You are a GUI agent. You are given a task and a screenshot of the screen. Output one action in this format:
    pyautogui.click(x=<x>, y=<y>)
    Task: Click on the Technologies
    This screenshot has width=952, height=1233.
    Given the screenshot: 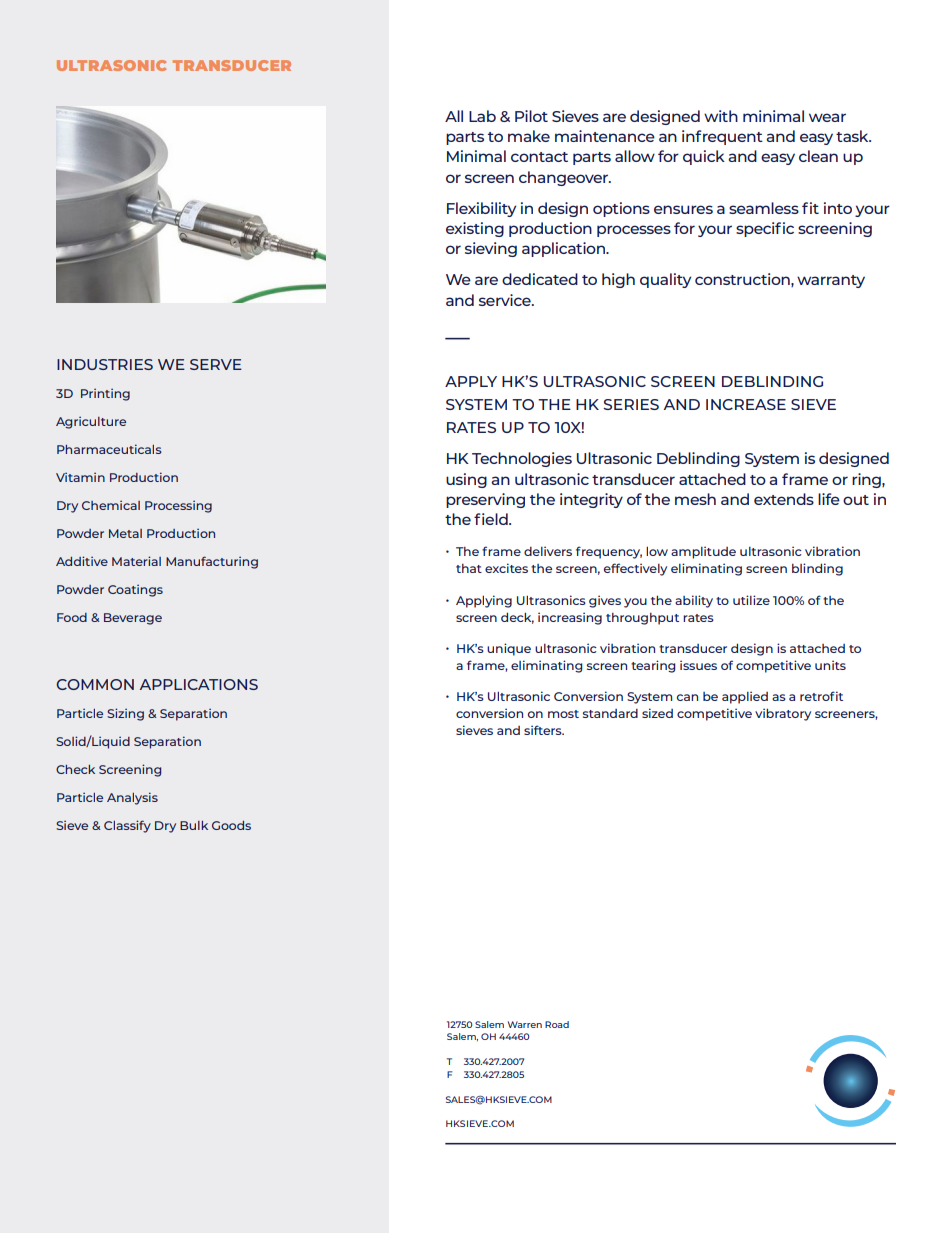 What is the action you would take?
    pyautogui.click(x=522, y=459)
